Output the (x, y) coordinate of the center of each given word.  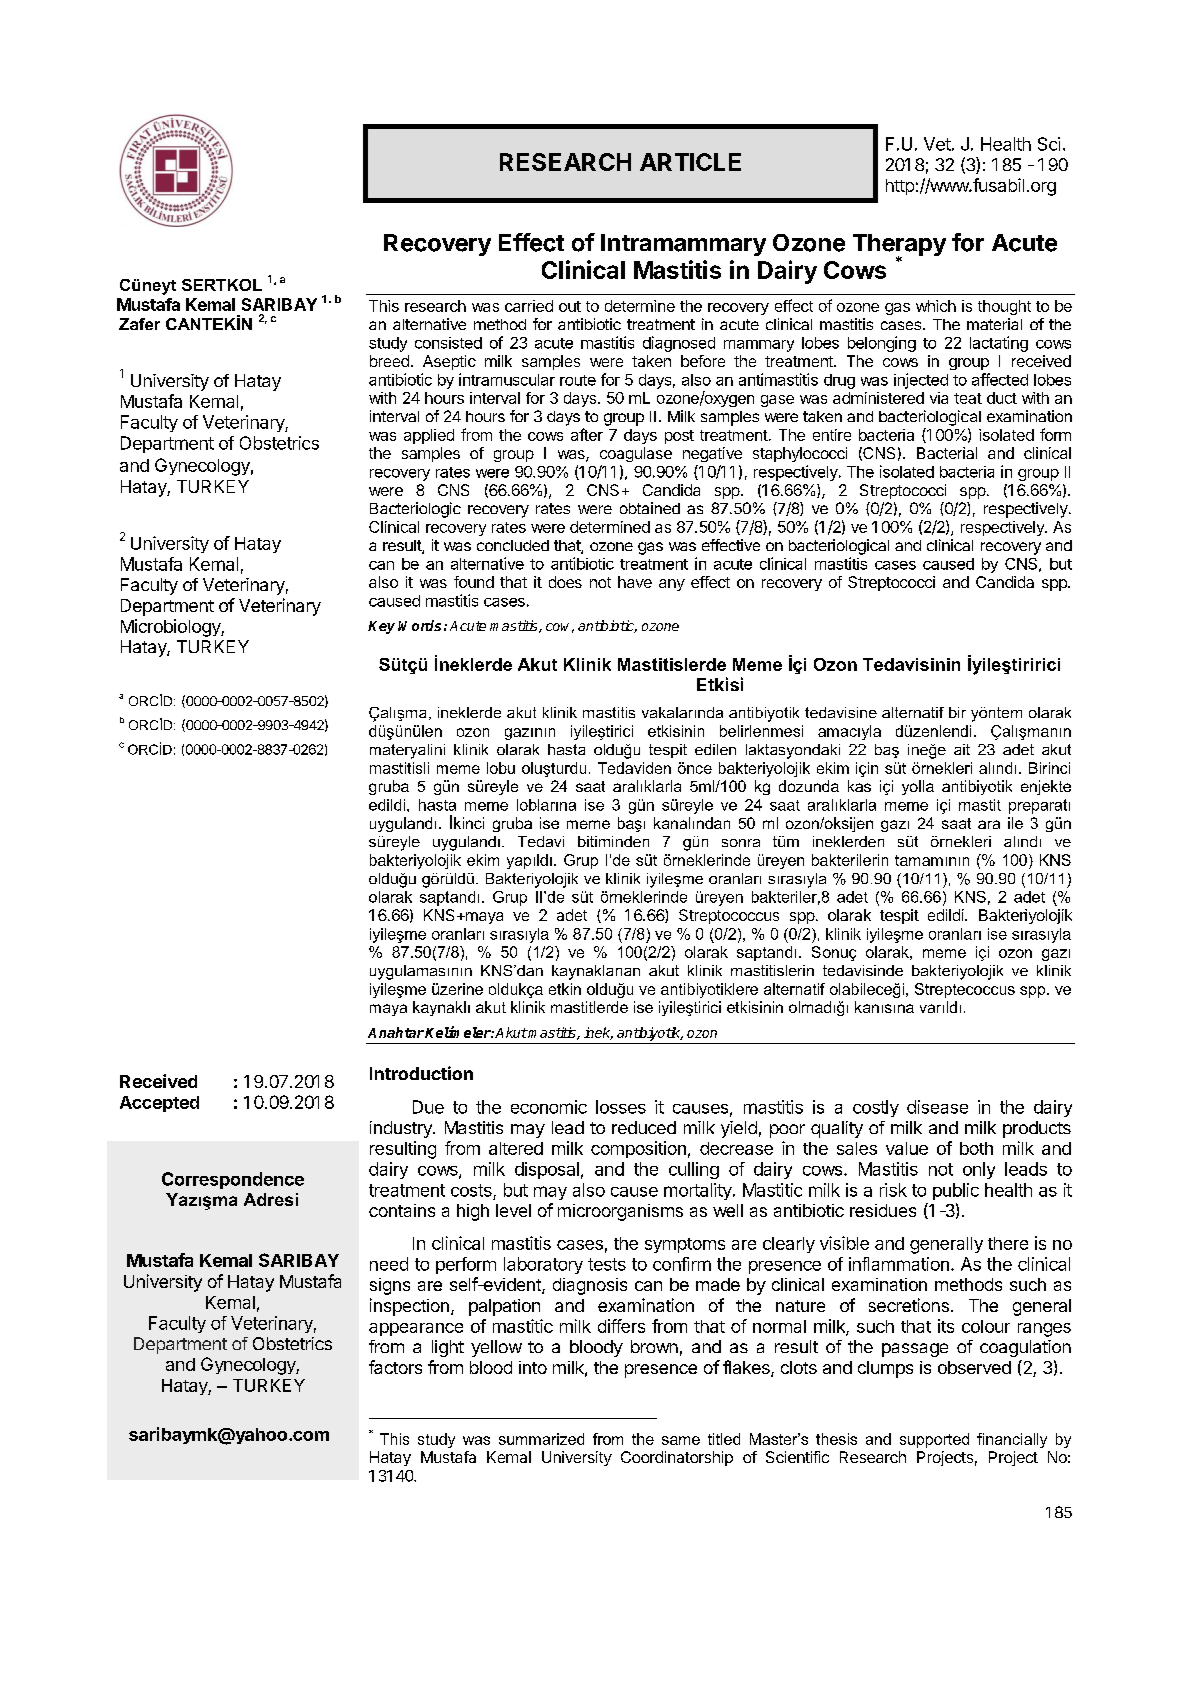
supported (934, 1440)
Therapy (899, 246)
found (474, 582)
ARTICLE (690, 162)
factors (395, 1367)
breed (389, 361)
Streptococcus (729, 916)
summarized (541, 1439)
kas (859, 786)
